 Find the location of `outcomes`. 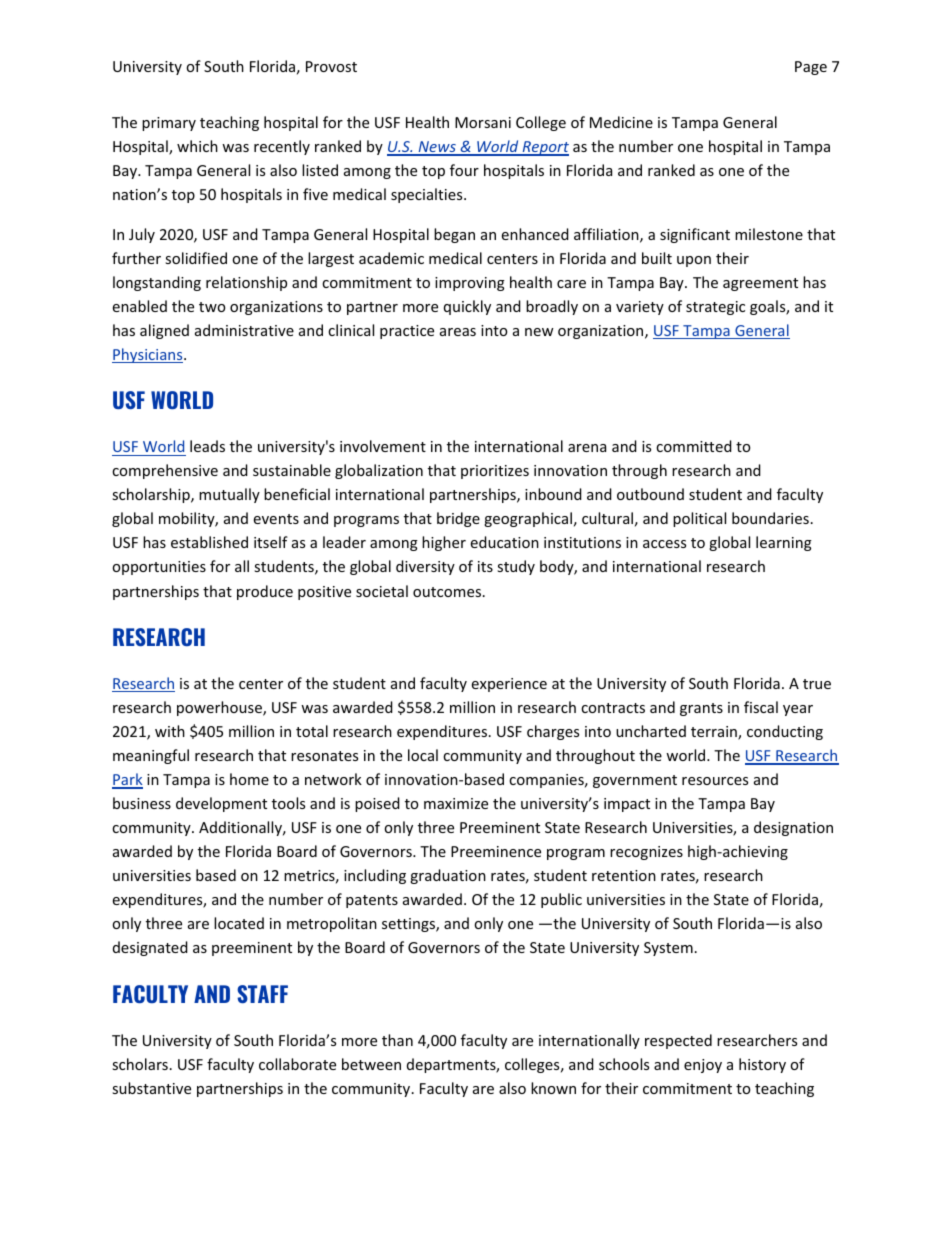

outcomes is located at coordinates (448, 592).
